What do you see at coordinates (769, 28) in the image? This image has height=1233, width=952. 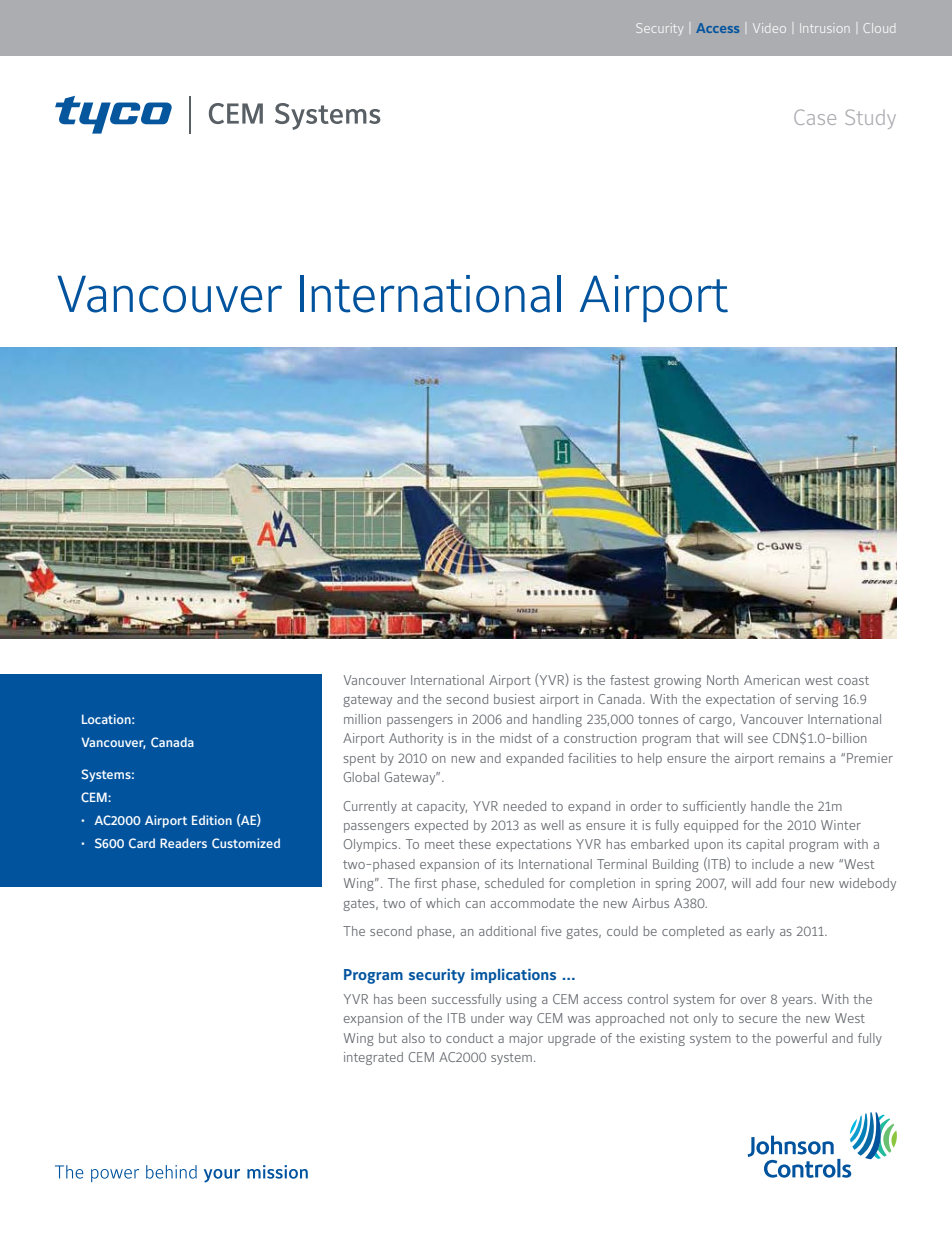 I see `Video` at bounding box center [769, 28].
